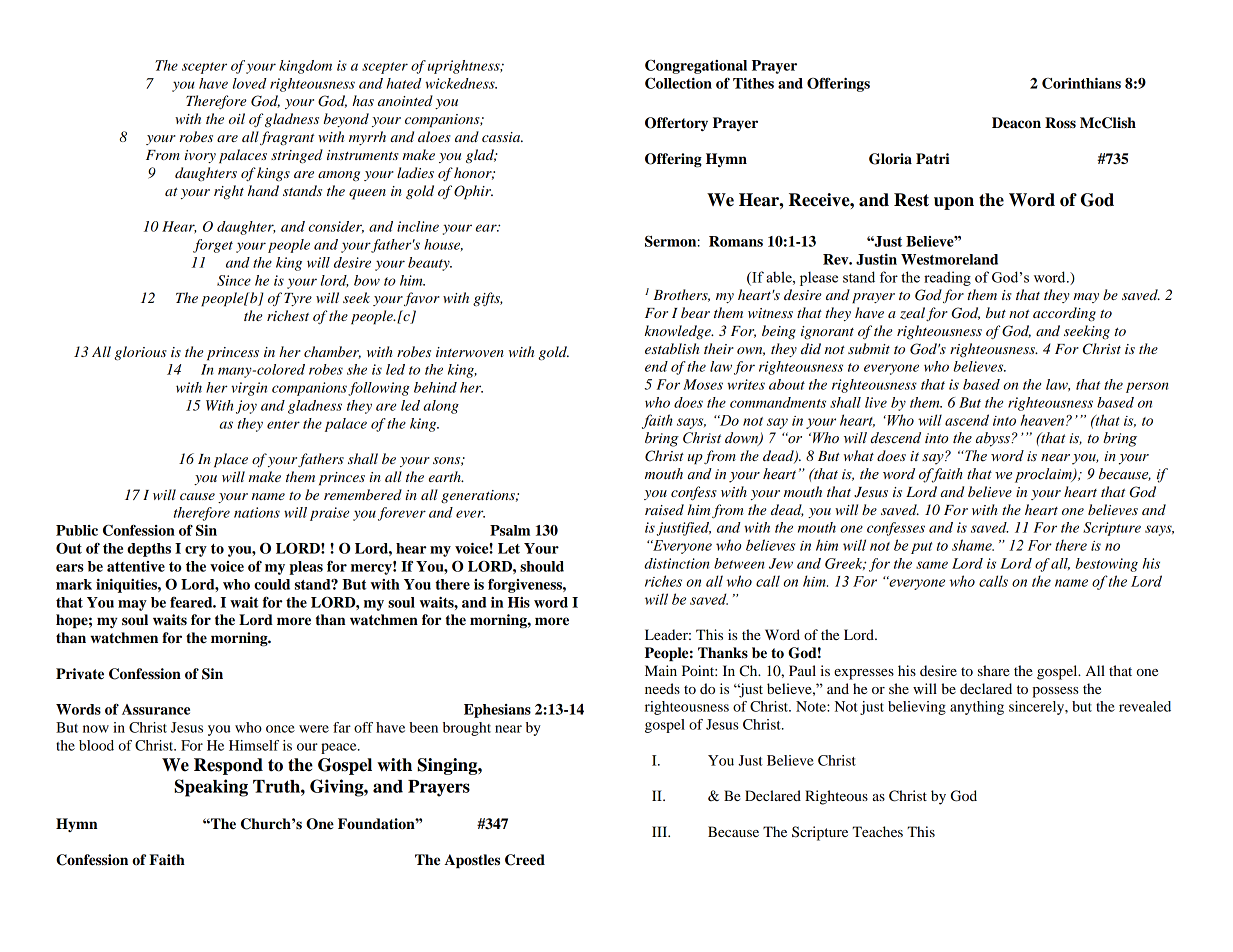 The image size is (1233, 952). Describe the element at coordinates (228, 766) in the document. I see `Respond` at that location.
